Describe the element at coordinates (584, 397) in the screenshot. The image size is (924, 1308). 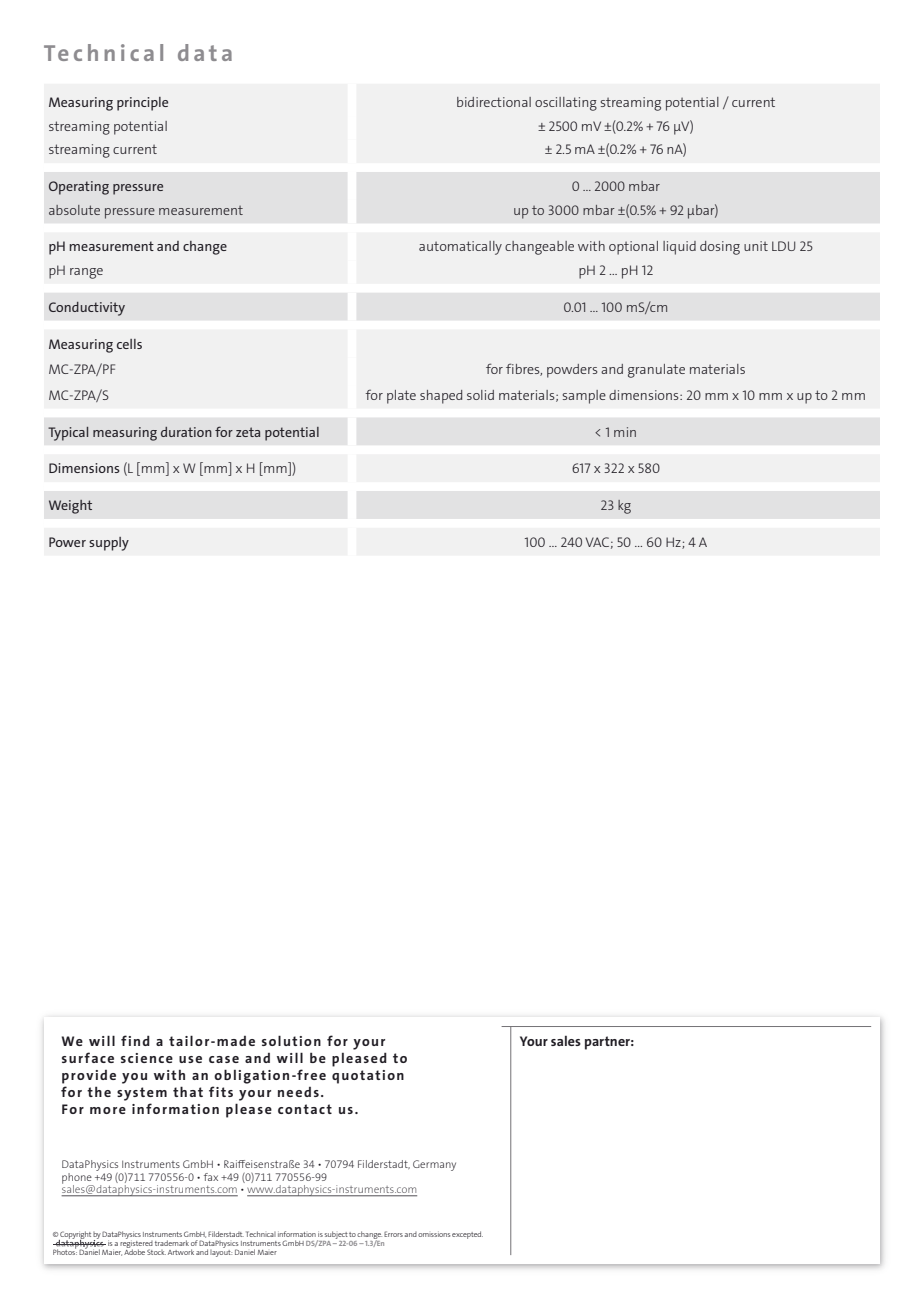
I see `sample` at that location.
